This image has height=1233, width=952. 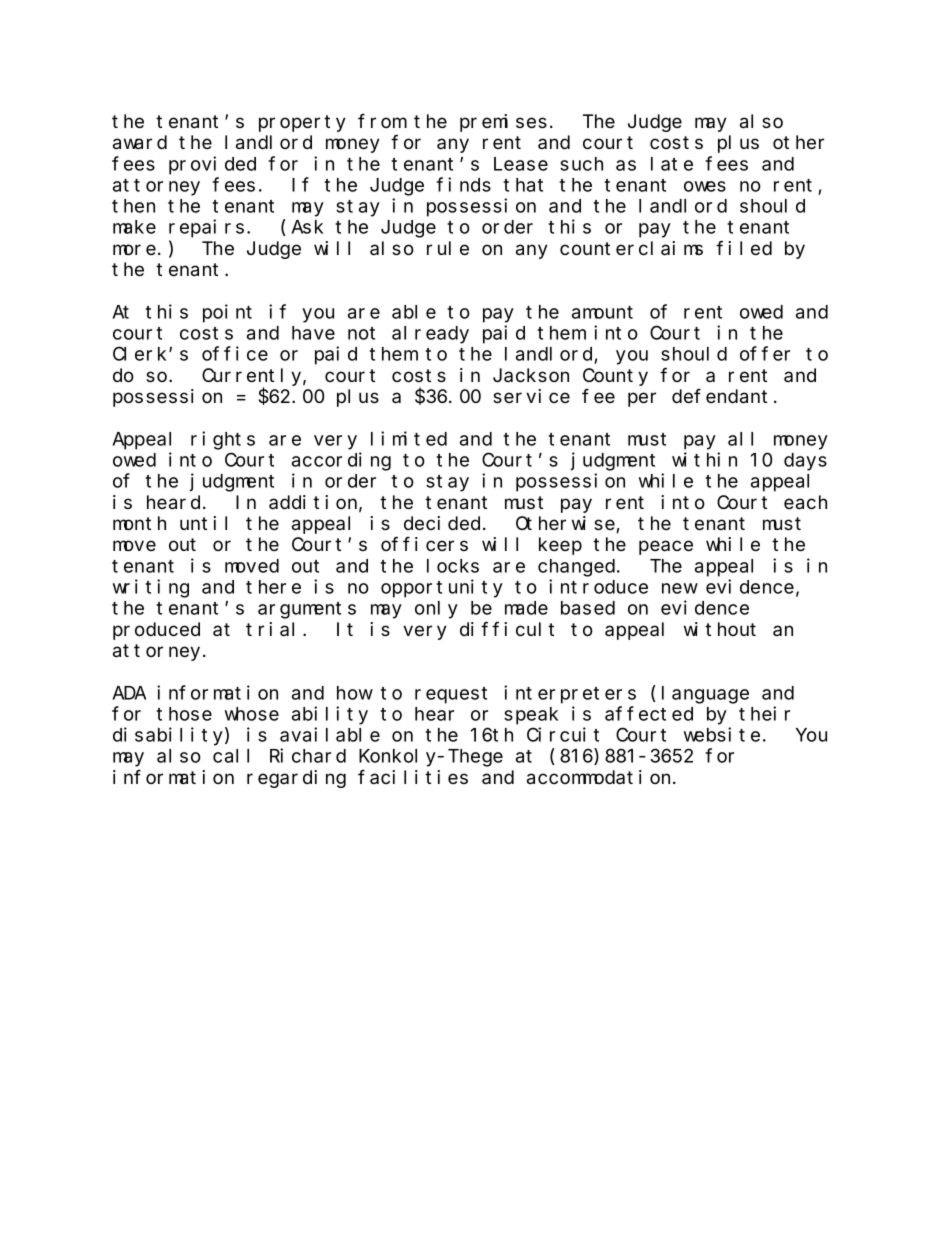 What do you see at coordinates (227, 313) in the image?
I see `point` at bounding box center [227, 313].
